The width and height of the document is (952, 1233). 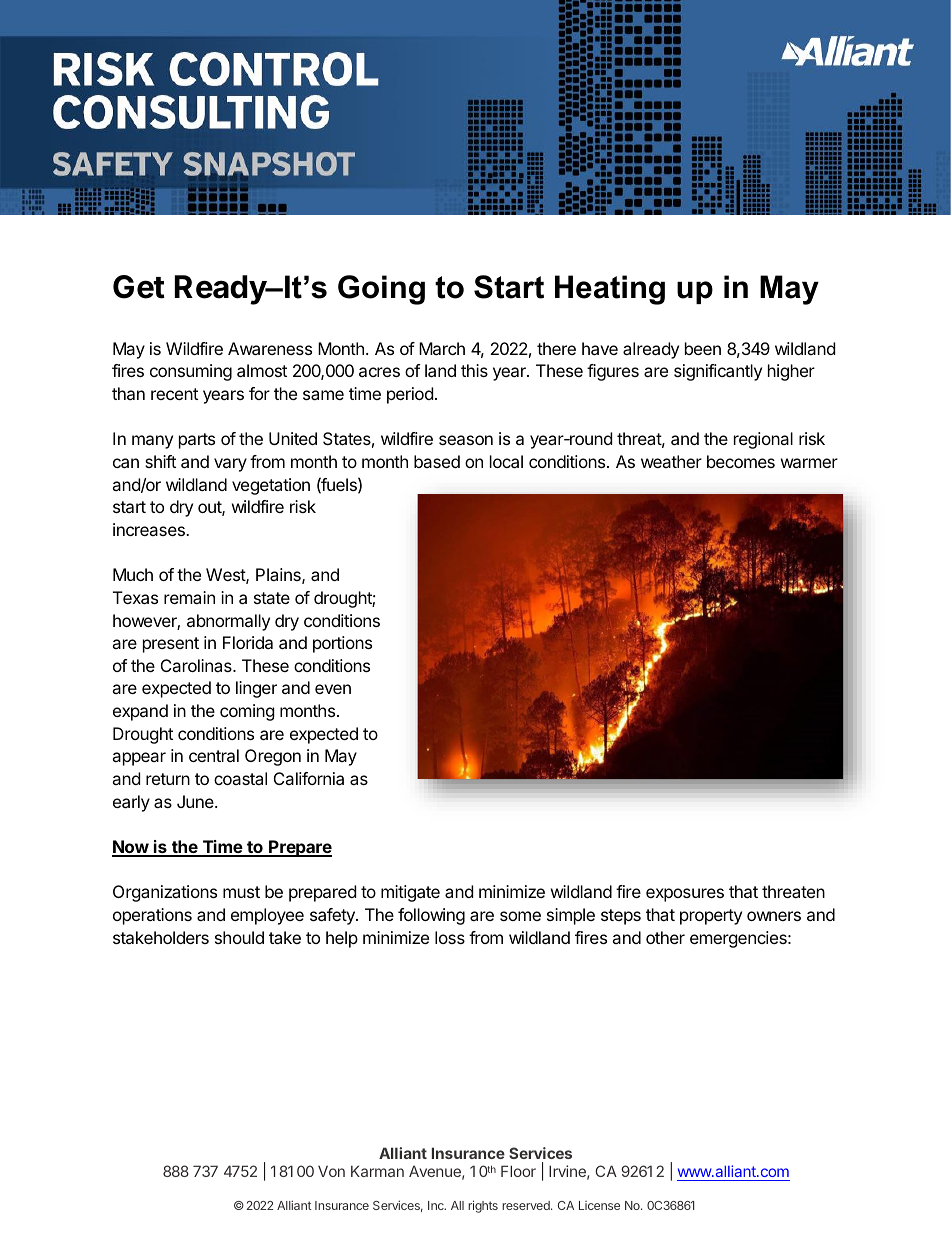 What do you see at coordinates (711, 917) in the document?
I see `property` at bounding box center [711, 917].
